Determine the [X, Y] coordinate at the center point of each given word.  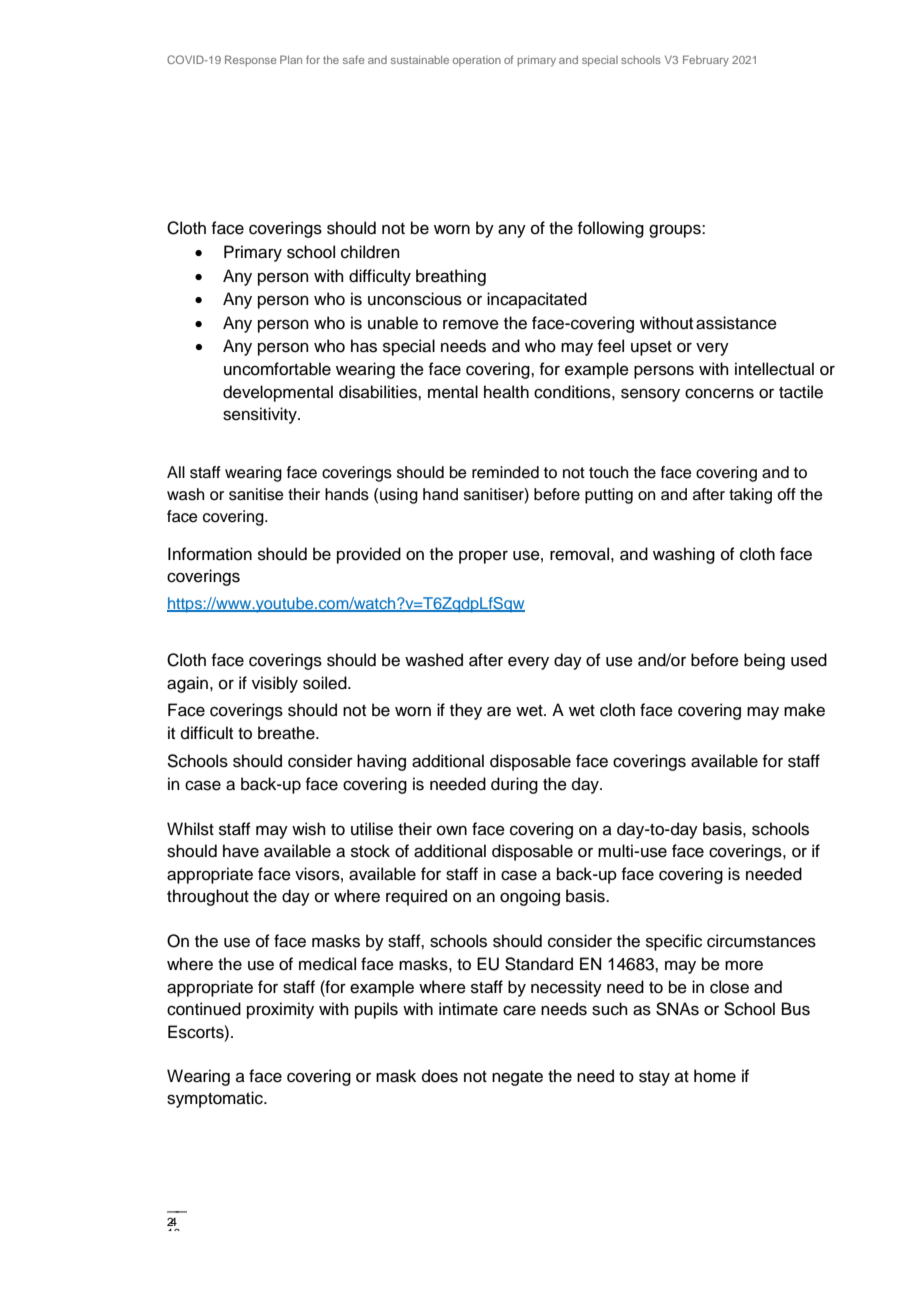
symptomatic [216, 1099]
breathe [287, 733]
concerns [719, 393]
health [506, 392]
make [804, 710]
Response [251, 60]
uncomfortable [277, 369]
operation [477, 61]
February [706, 61]
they [466, 711]
